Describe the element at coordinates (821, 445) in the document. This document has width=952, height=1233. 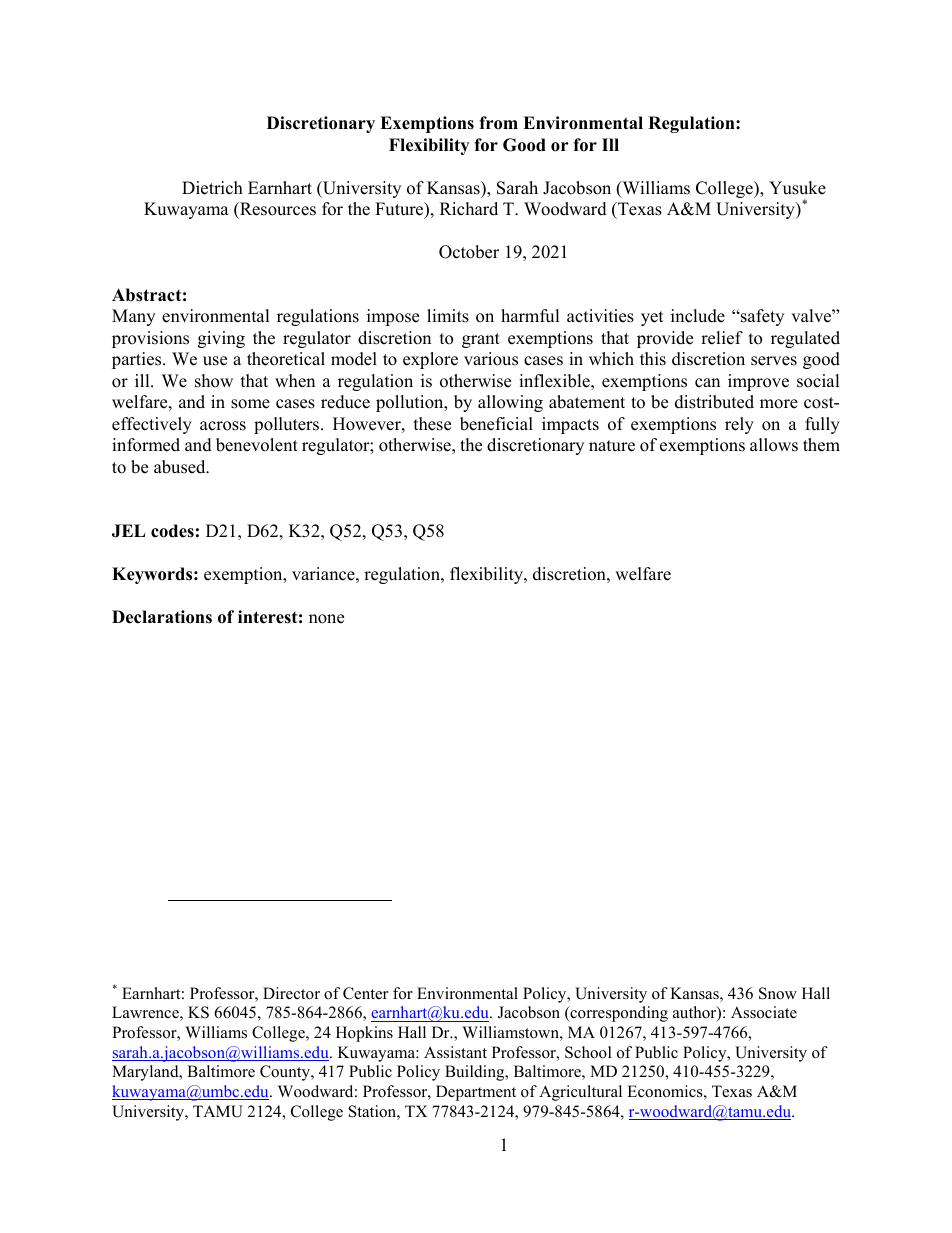
I see `them` at that location.
